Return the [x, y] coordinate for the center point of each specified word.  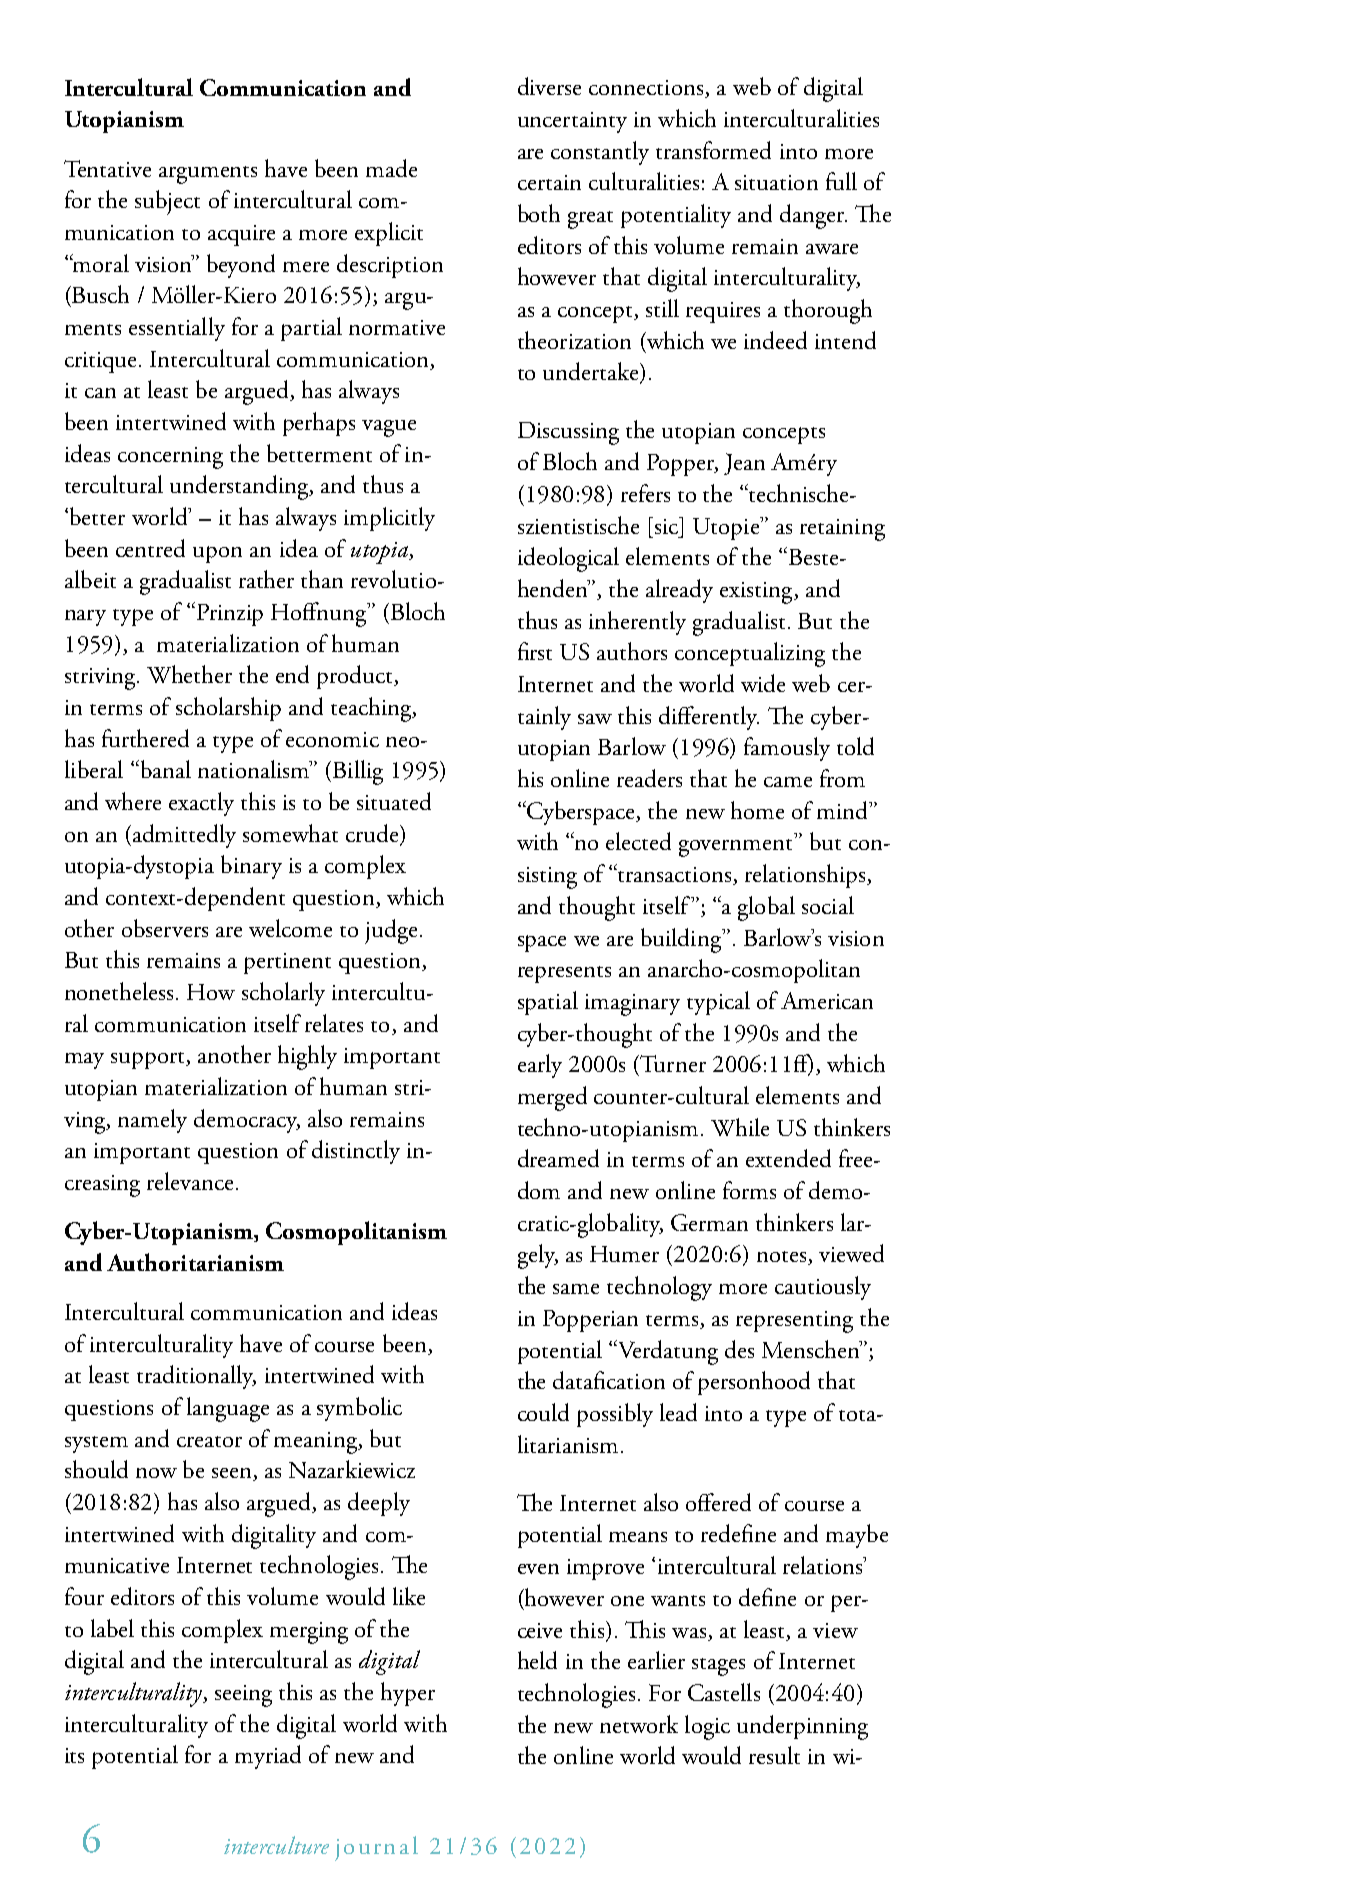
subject [167, 202]
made [391, 168]
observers [165, 928]
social [828, 905]
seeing [243, 1696]
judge [391, 931]
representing [794, 1322]
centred [150, 548]
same [576, 1289]
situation [776, 182]
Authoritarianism [195, 1262]
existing [757, 593]
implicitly [389, 519]
